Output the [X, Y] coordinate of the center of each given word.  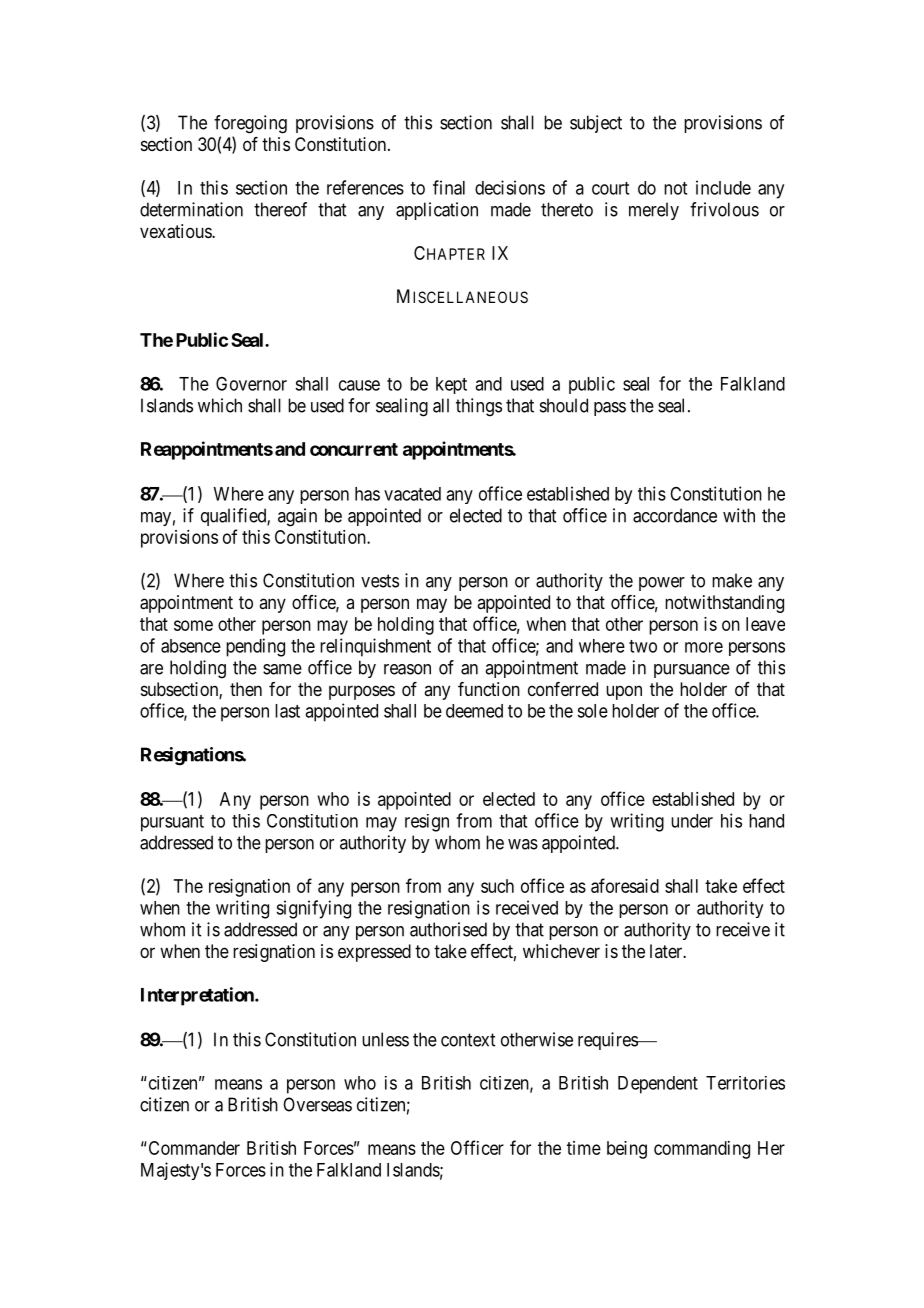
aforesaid [625, 885]
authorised [448, 929]
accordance [675, 515]
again [297, 517]
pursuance [692, 671]
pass [610, 409]
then [246, 689]
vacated [412, 494]
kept [451, 385]
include [723, 187]
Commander [193, 1148]
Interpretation [198, 996]
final [449, 187]
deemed [474, 711]
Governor [251, 384]
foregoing [250, 124]
